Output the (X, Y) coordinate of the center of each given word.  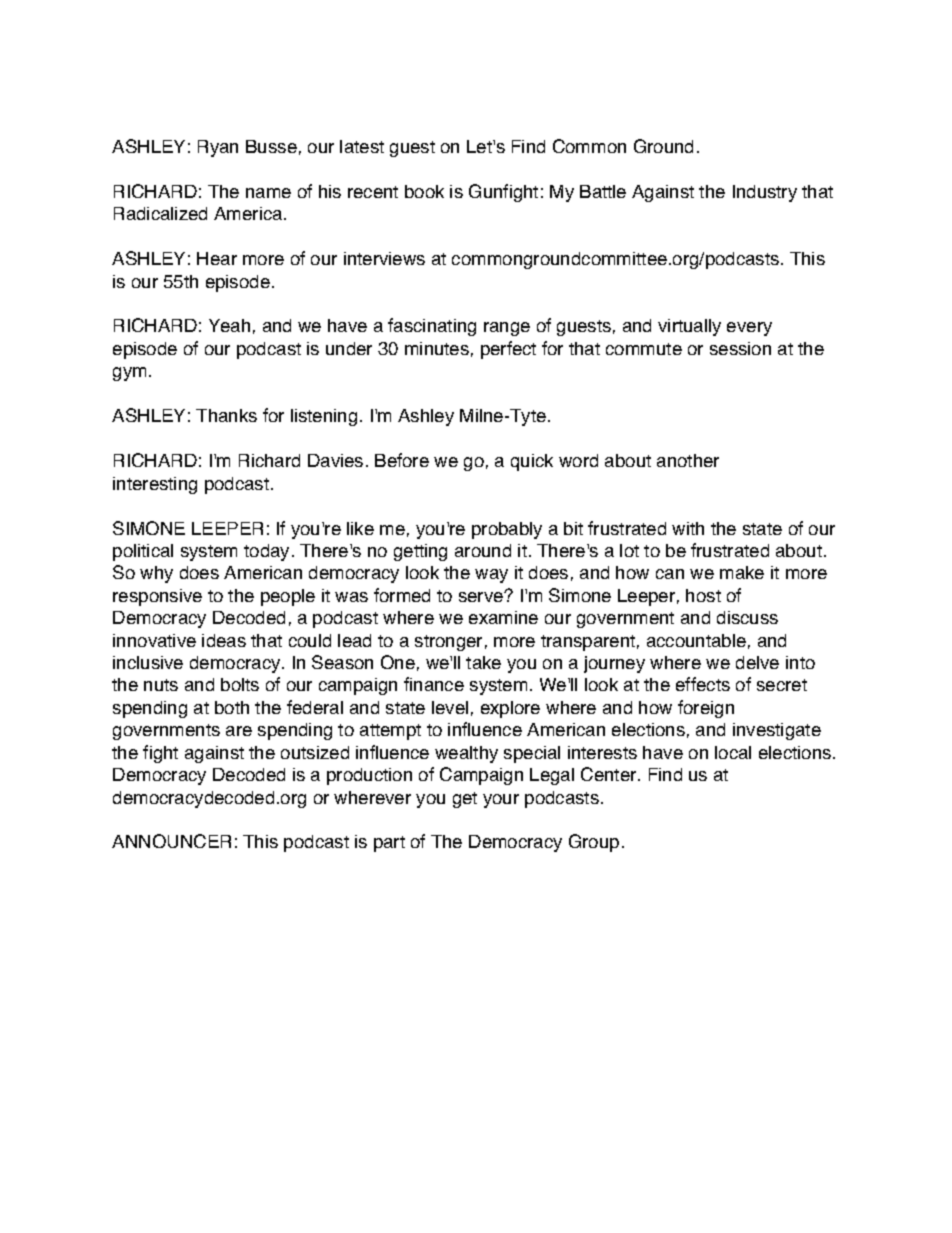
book (424, 191)
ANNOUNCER (171, 841)
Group (594, 843)
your (501, 801)
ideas (224, 640)
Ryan (218, 148)
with (688, 528)
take (483, 662)
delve (757, 662)
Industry (765, 193)
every (749, 329)
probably (507, 530)
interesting (155, 485)
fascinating (432, 327)
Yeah (229, 325)
